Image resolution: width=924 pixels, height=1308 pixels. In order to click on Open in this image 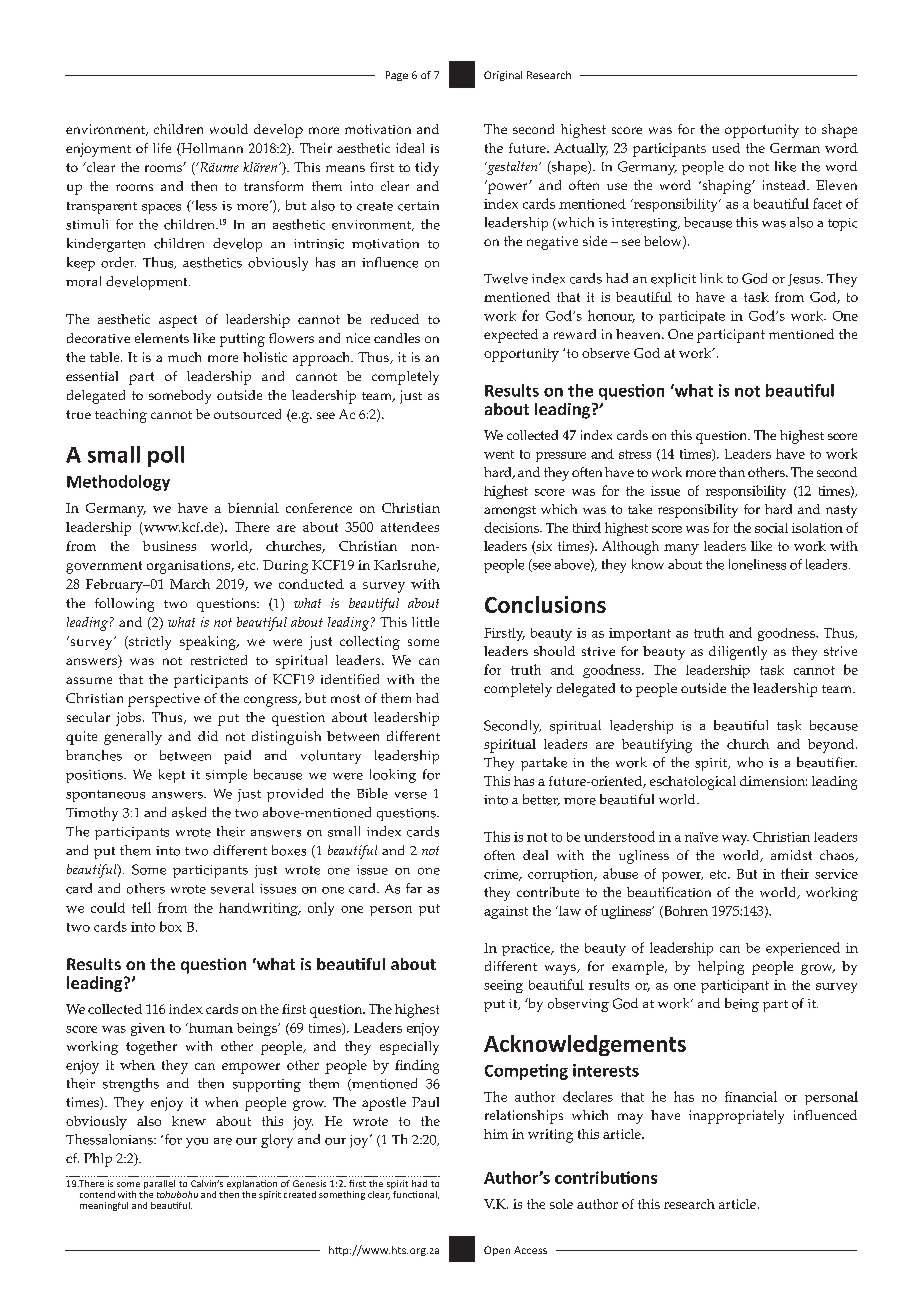, I will do `click(497, 1251)`.
